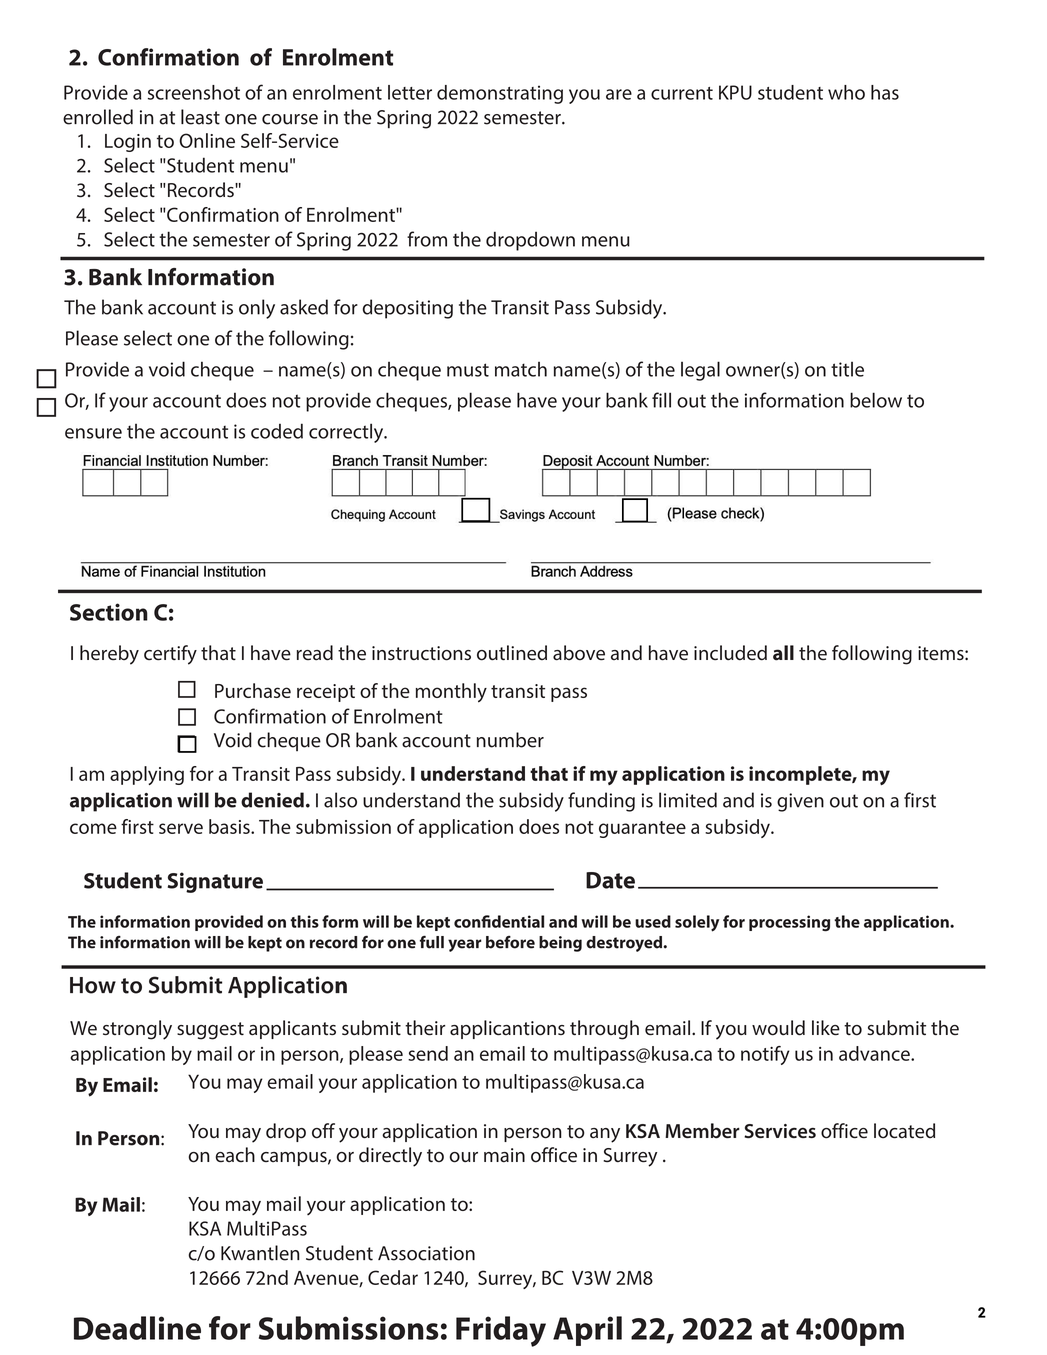  I want to click on who, so click(846, 92).
